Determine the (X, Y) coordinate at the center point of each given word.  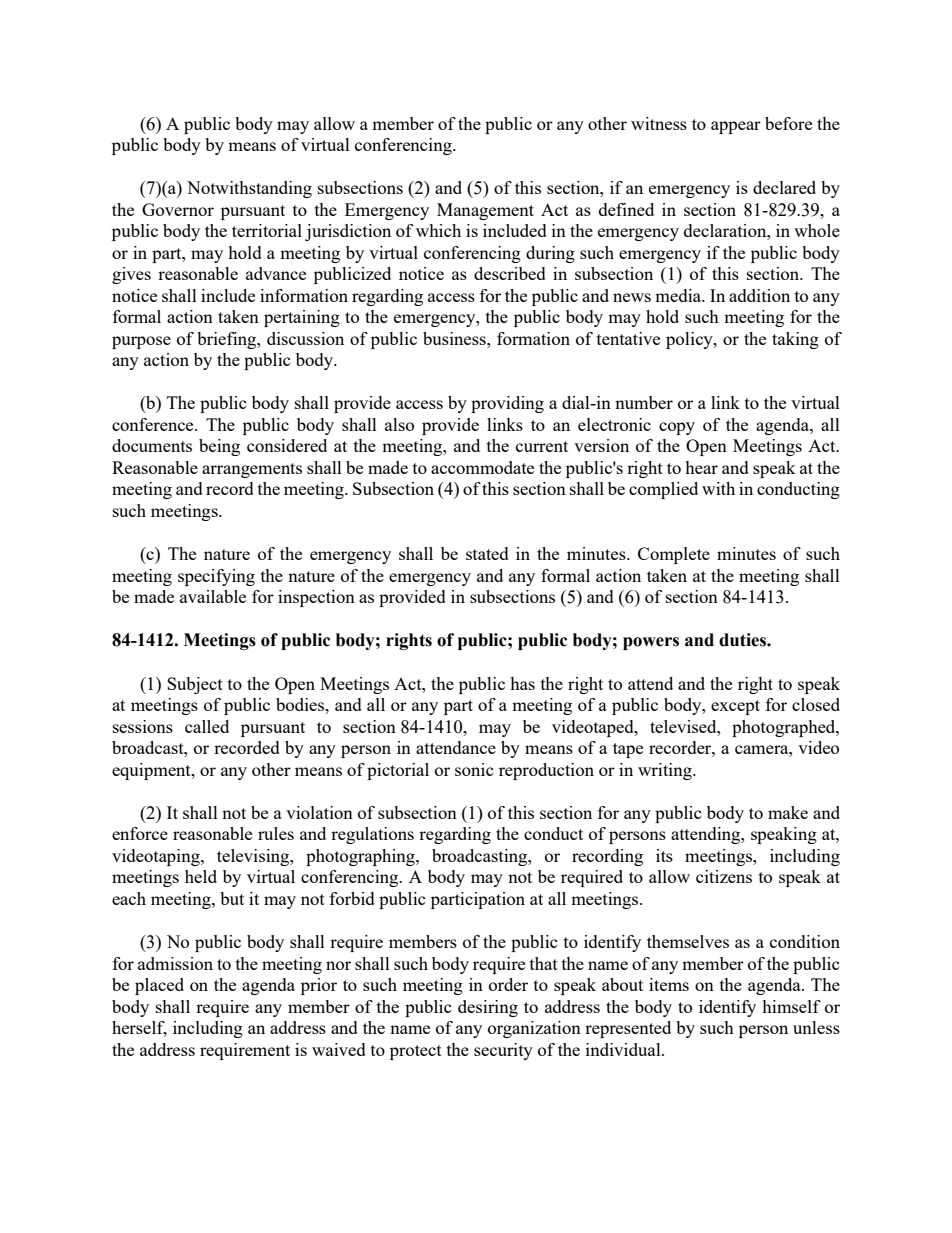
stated (487, 553)
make (788, 812)
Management (485, 211)
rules (276, 833)
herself (139, 1029)
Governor (178, 209)
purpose (141, 342)
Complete (674, 555)
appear (736, 127)
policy (690, 340)
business (455, 338)
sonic (474, 769)
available (213, 596)
